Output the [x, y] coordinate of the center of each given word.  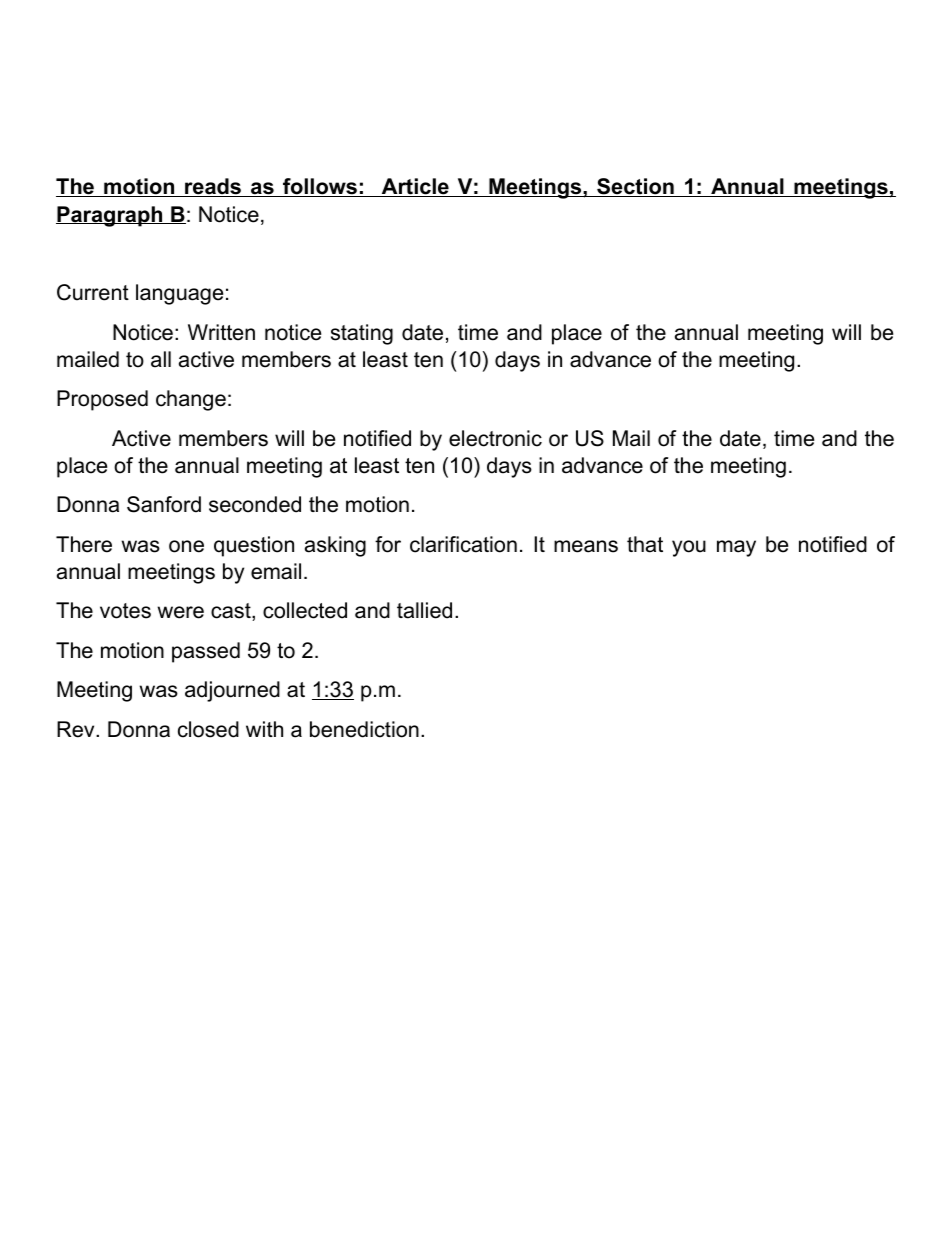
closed [208, 729]
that [645, 544]
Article [415, 187]
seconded [255, 504]
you [689, 548]
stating [362, 334]
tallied [424, 610]
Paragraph [110, 216]
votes [125, 611]
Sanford [164, 504]
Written [221, 332]
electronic [495, 438]
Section [635, 187]
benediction [364, 729]
